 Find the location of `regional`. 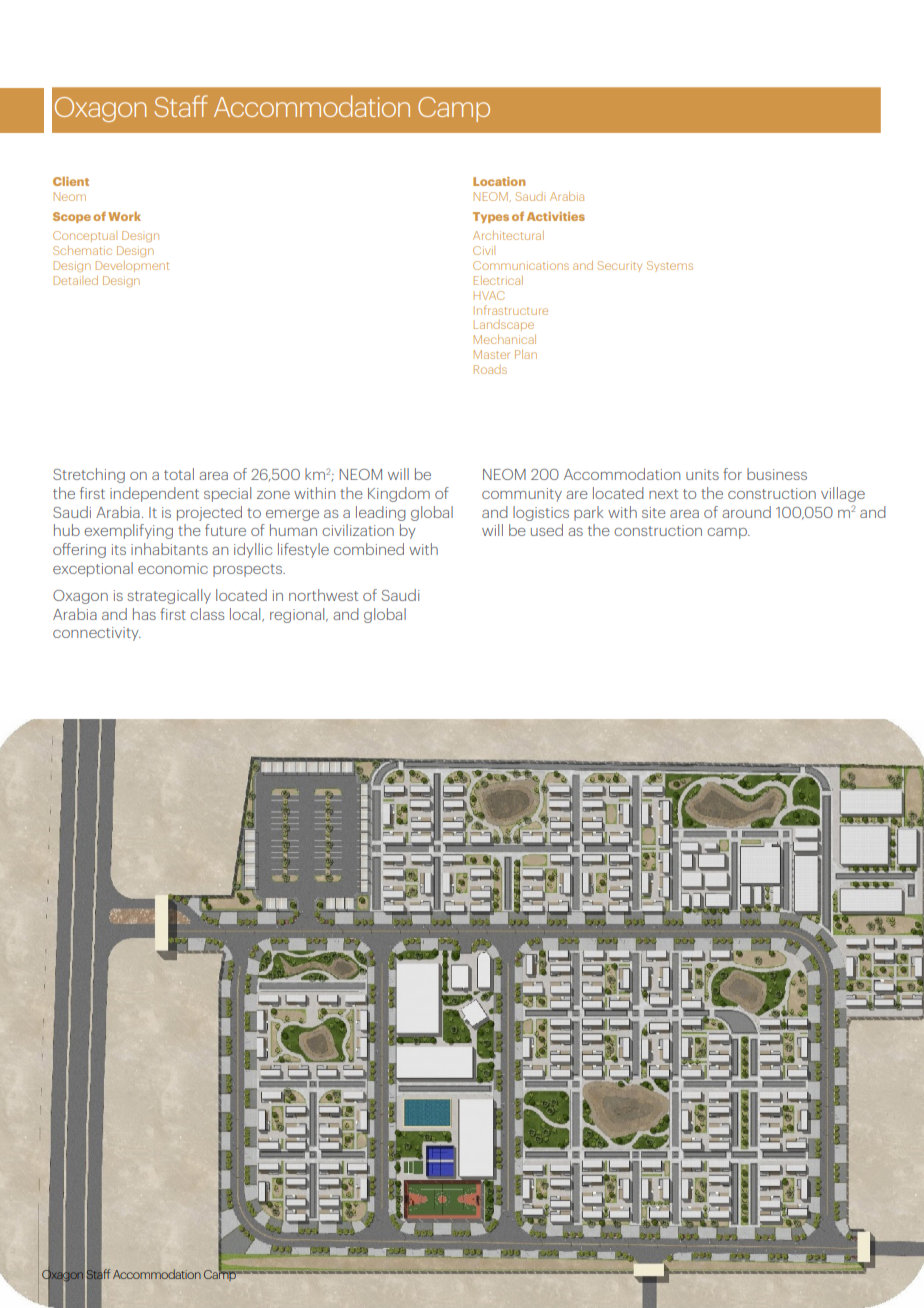

regional is located at coordinates (298, 615).
